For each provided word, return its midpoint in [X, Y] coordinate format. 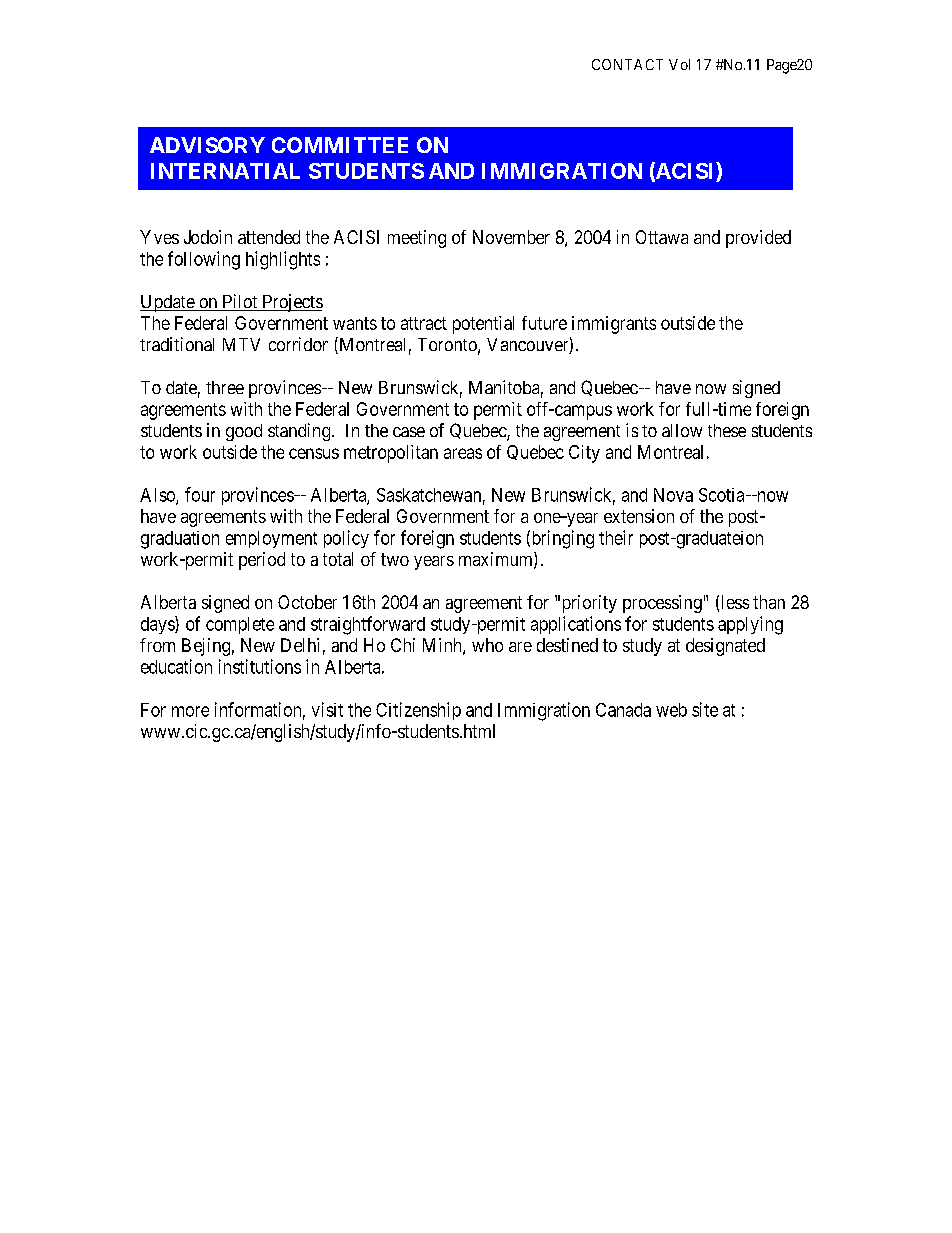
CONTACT [627, 64]
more [190, 711]
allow [682, 430]
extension [639, 516]
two [395, 559]
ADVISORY [207, 145]
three [225, 387]
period [262, 561]
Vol [679, 64]
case [409, 432]
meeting [417, 239]
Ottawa [662, 237]
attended [269, 237]
